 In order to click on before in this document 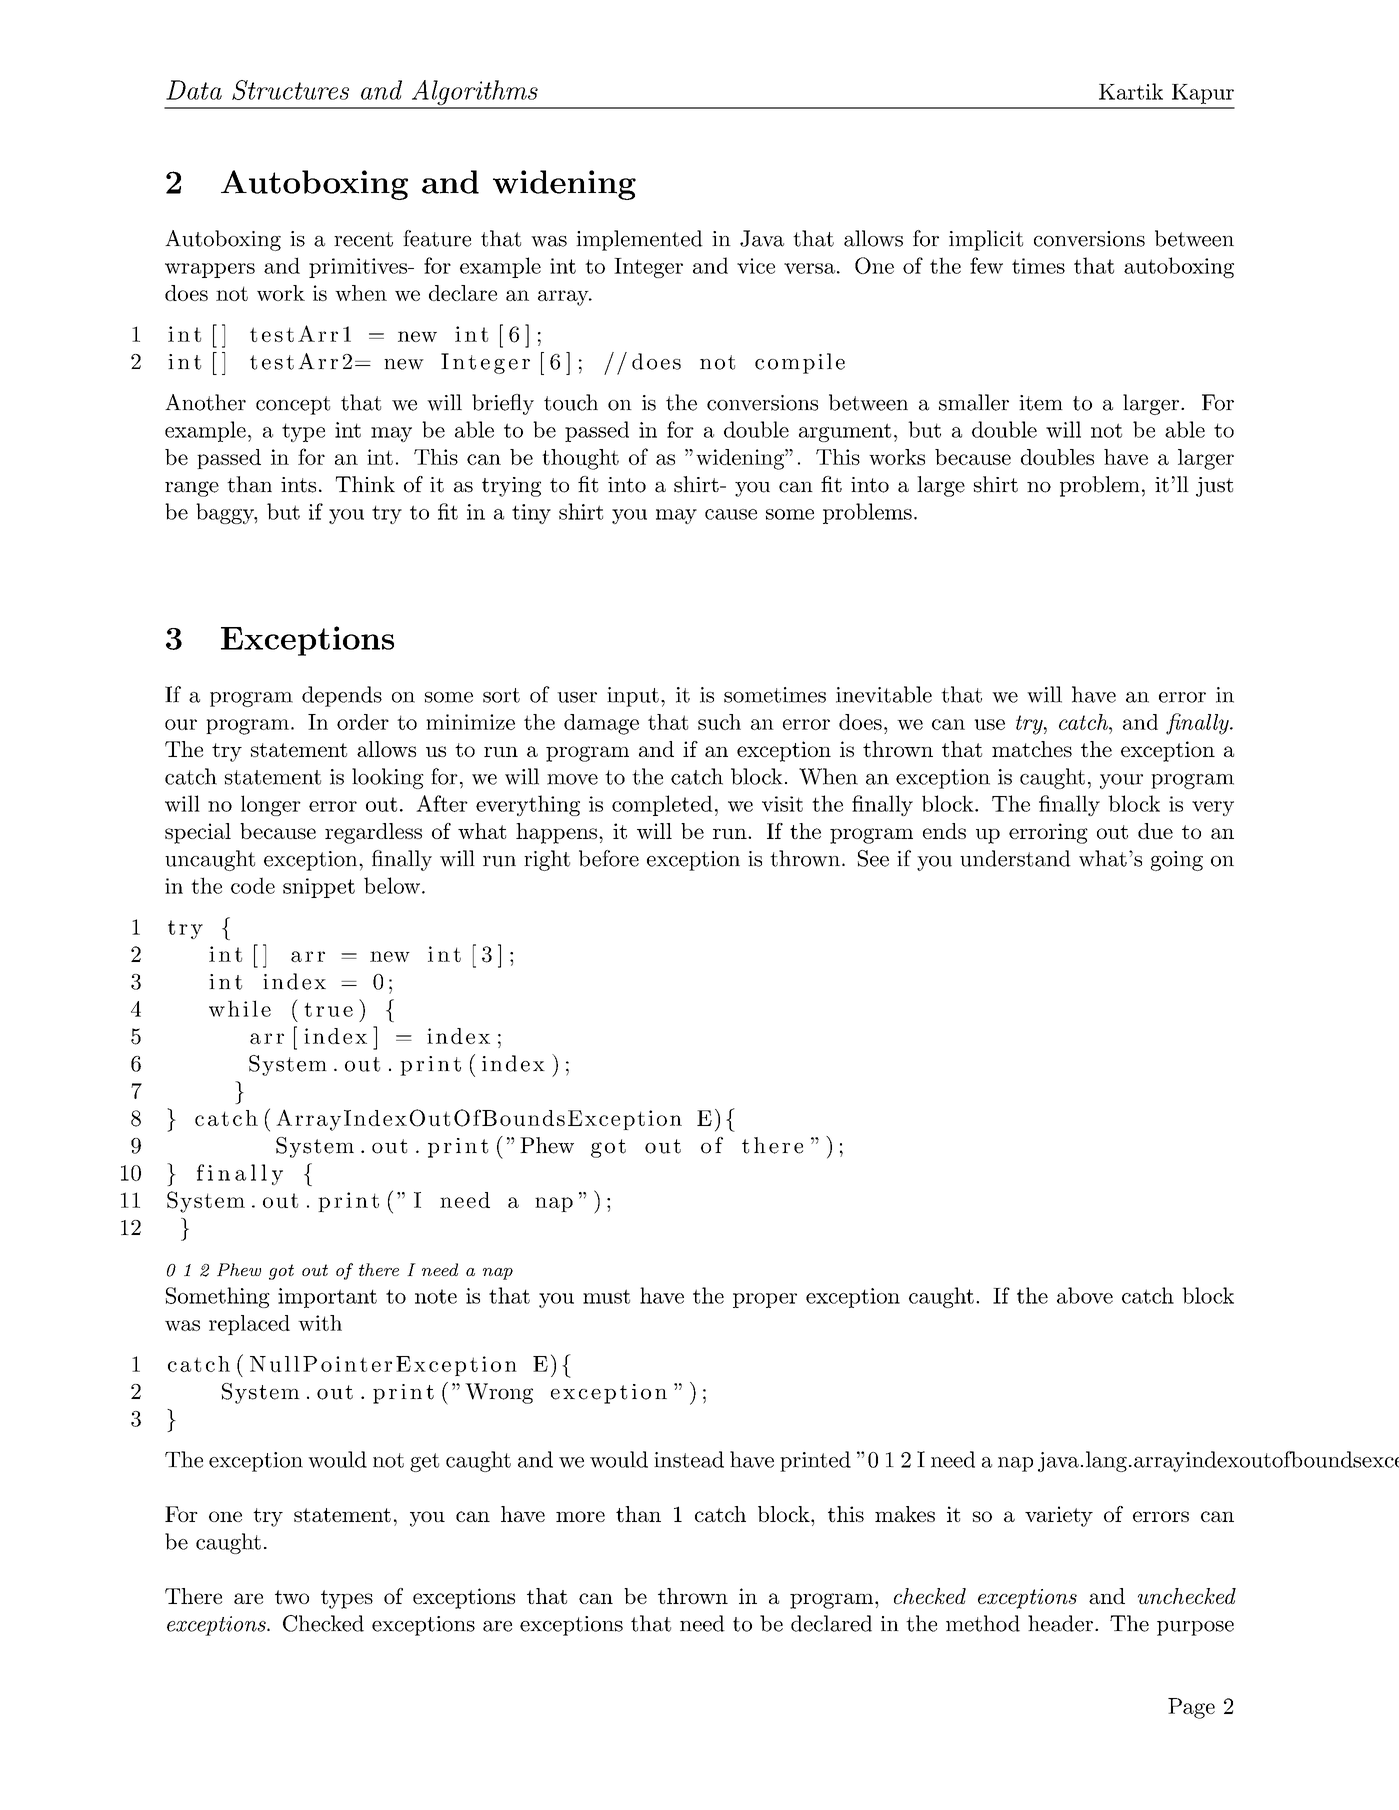, I will do `click(609, 858)`.
